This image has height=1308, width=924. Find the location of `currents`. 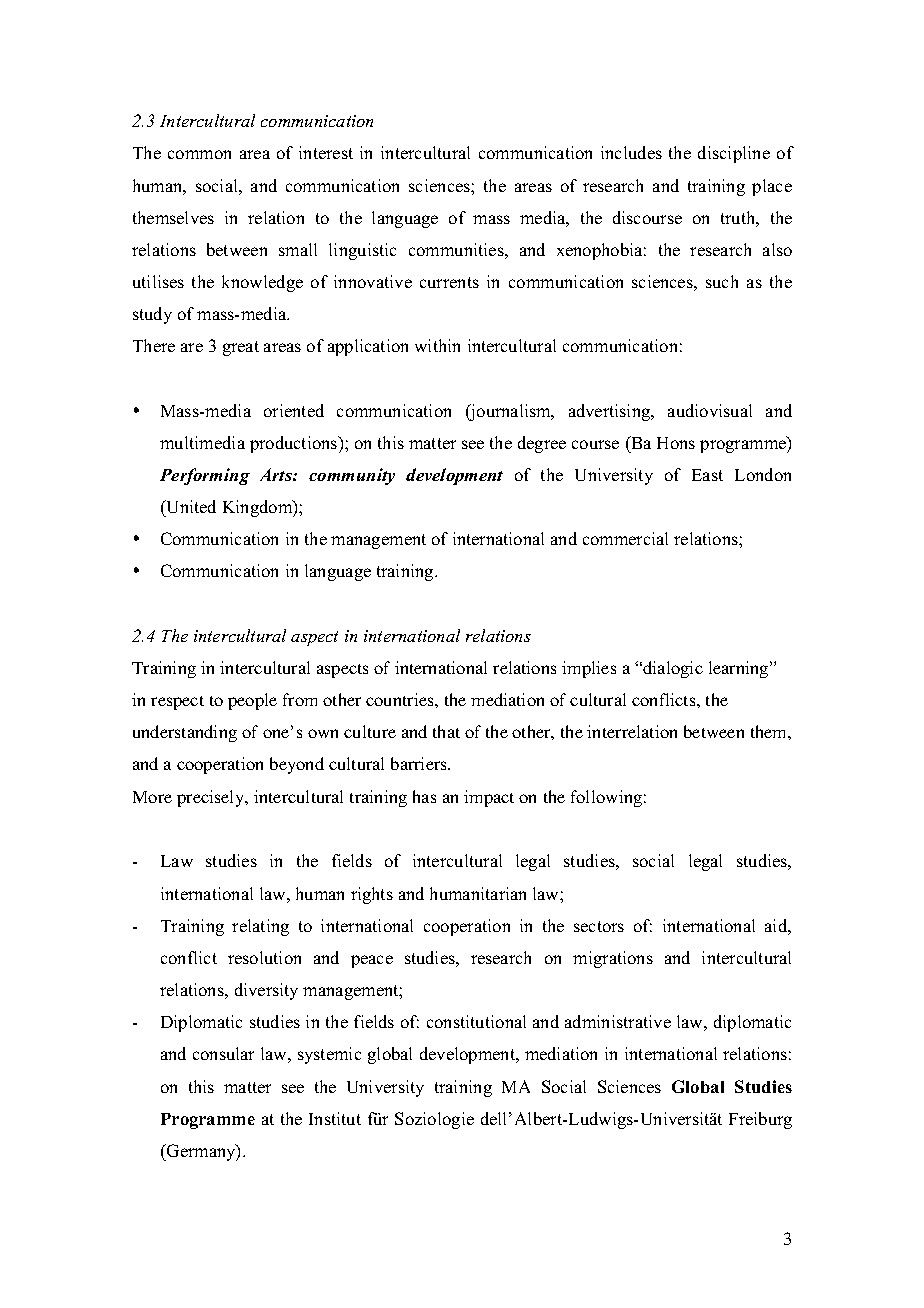

currents is located at coordinates (449, 282).
